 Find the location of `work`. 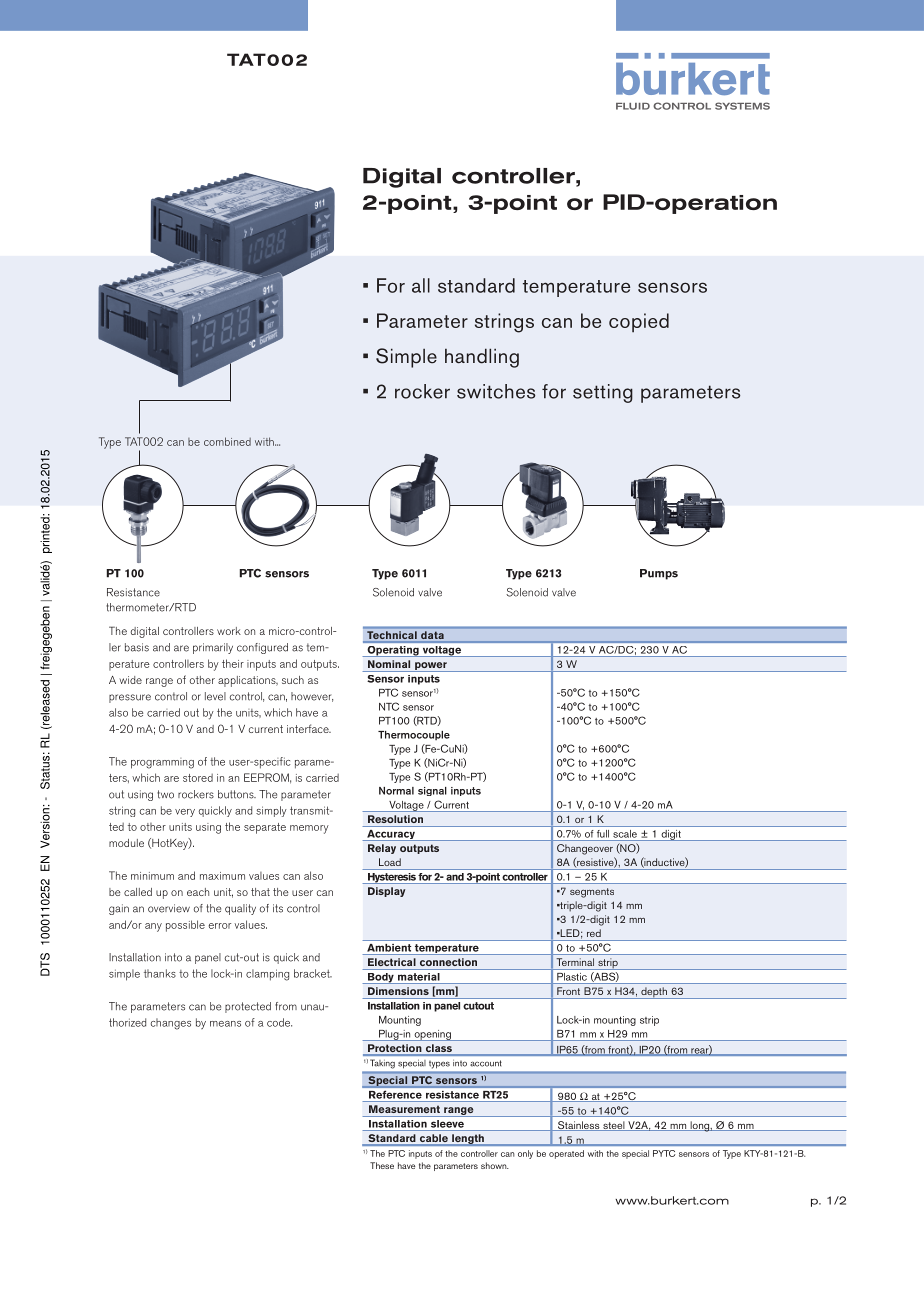

work is located at coordinates (229, 631).
